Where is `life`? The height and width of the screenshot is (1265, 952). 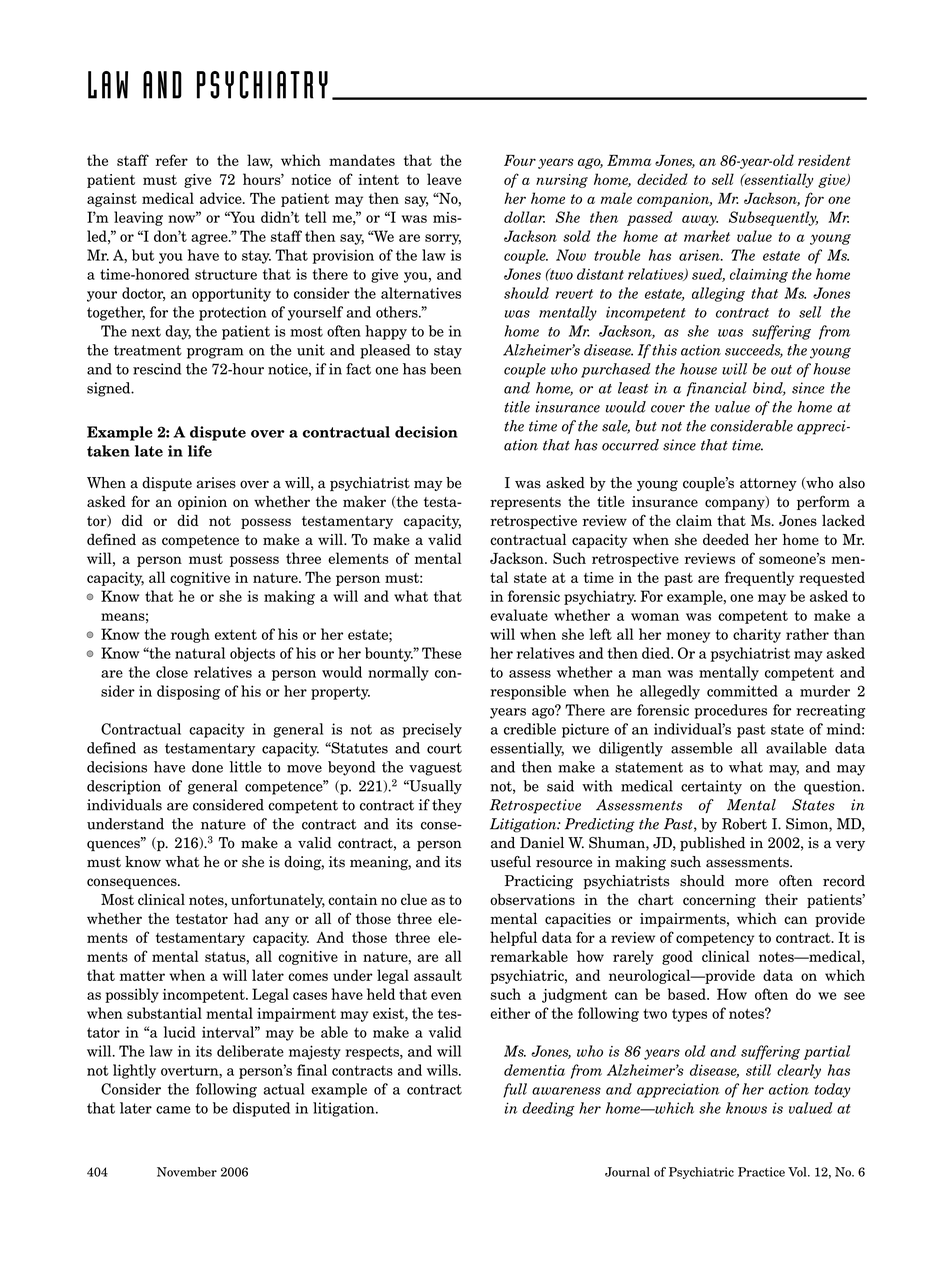 life is located at coordinates (200, 451).
